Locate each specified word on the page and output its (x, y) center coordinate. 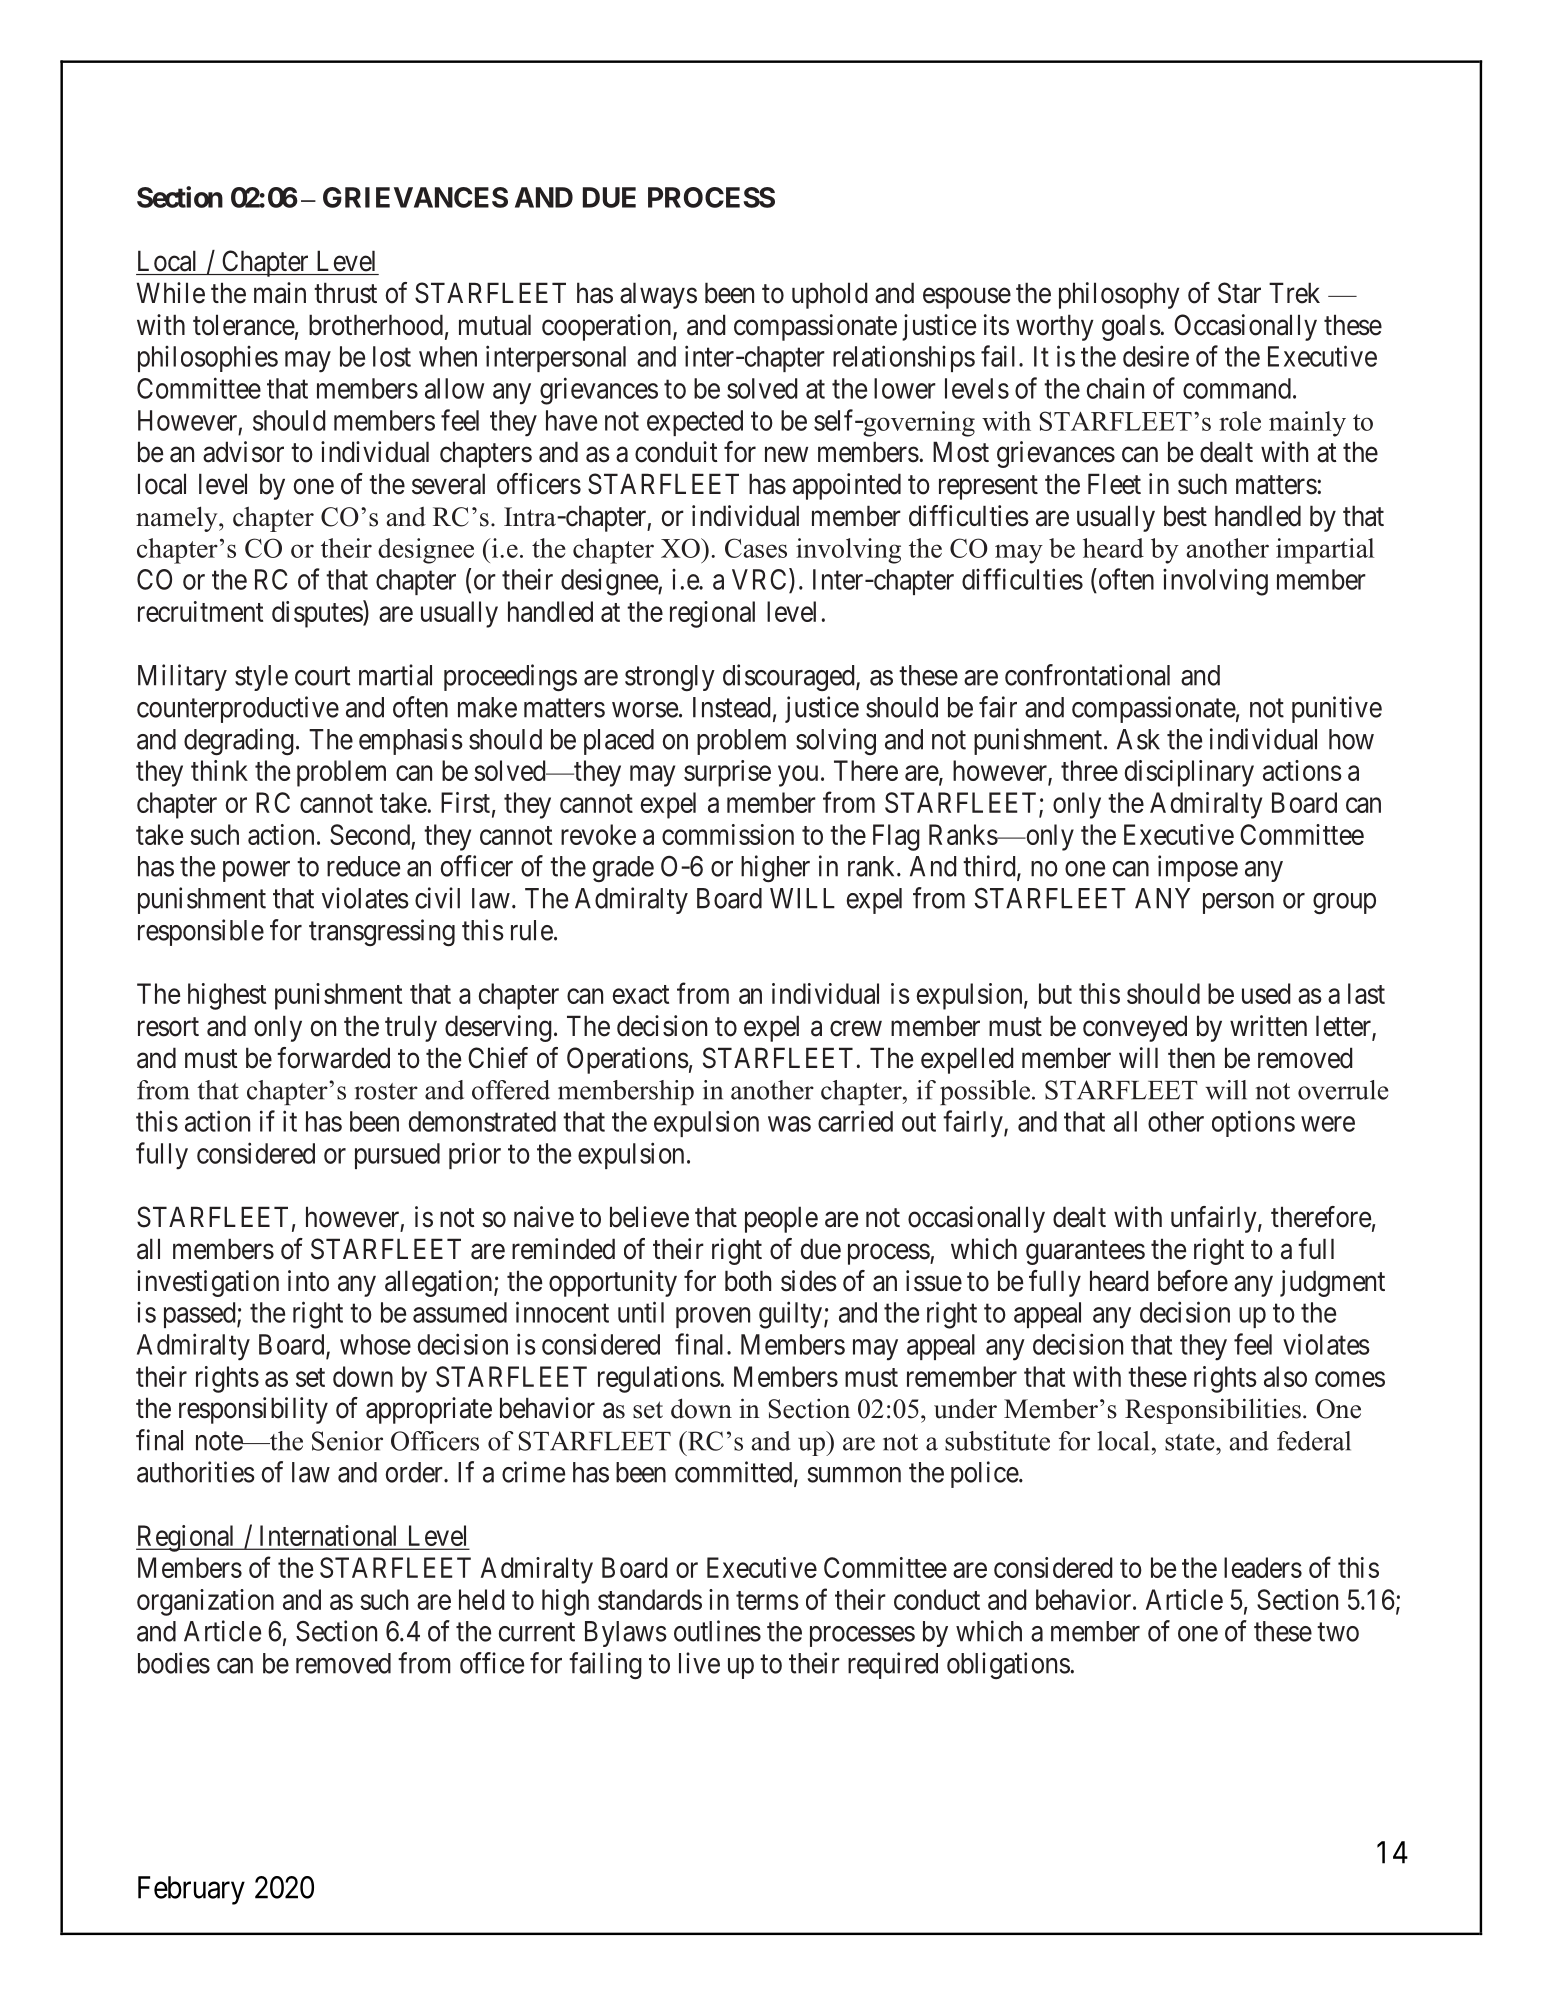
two (1338, 1632)
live (699, 1663)
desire (1156, 356)
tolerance (244, 325)
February (191, 1890)
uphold (829, 295)
